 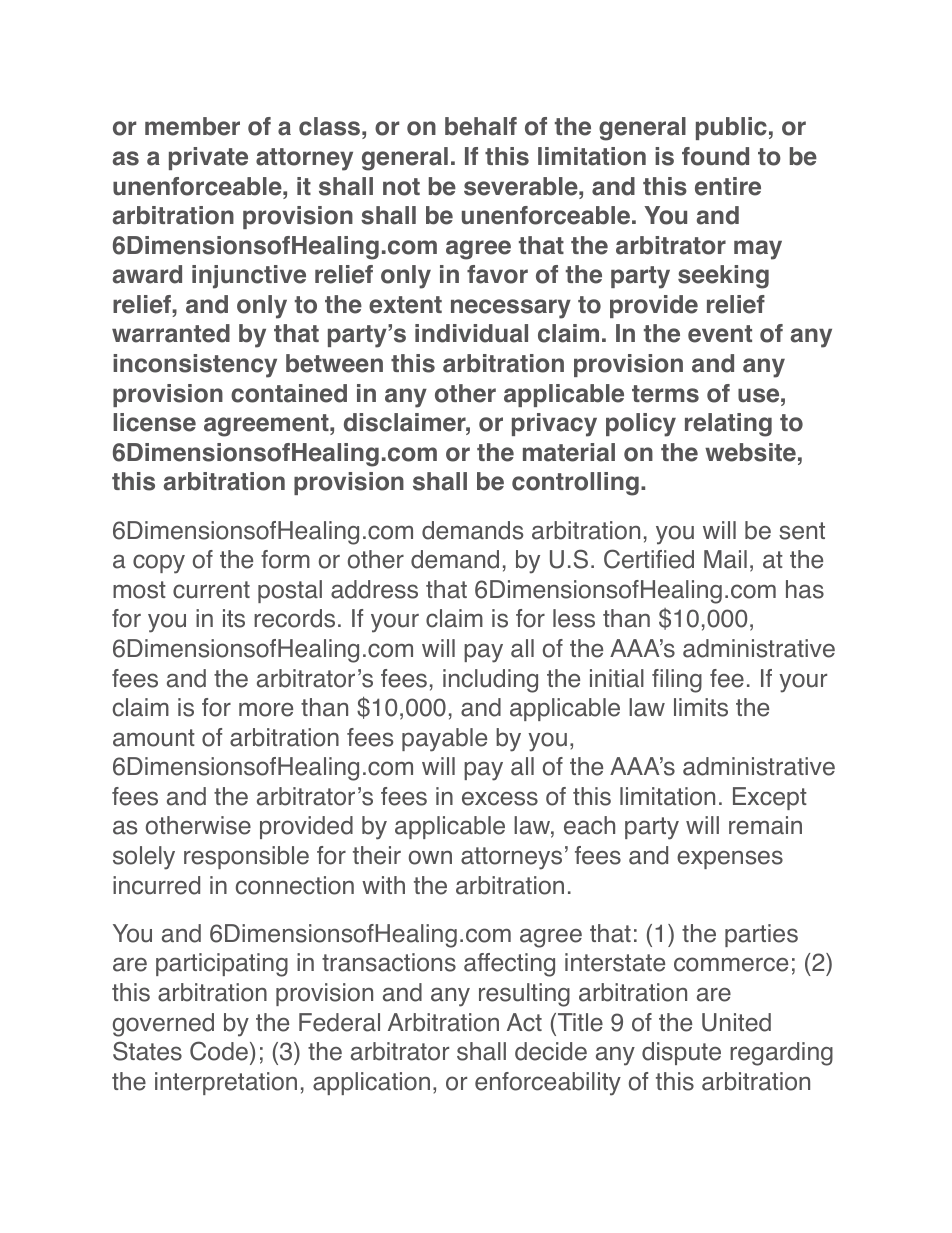 What do you see at coordinates (575, 484) in the document?
I see `controlling` at bounding box center [575, 484].
